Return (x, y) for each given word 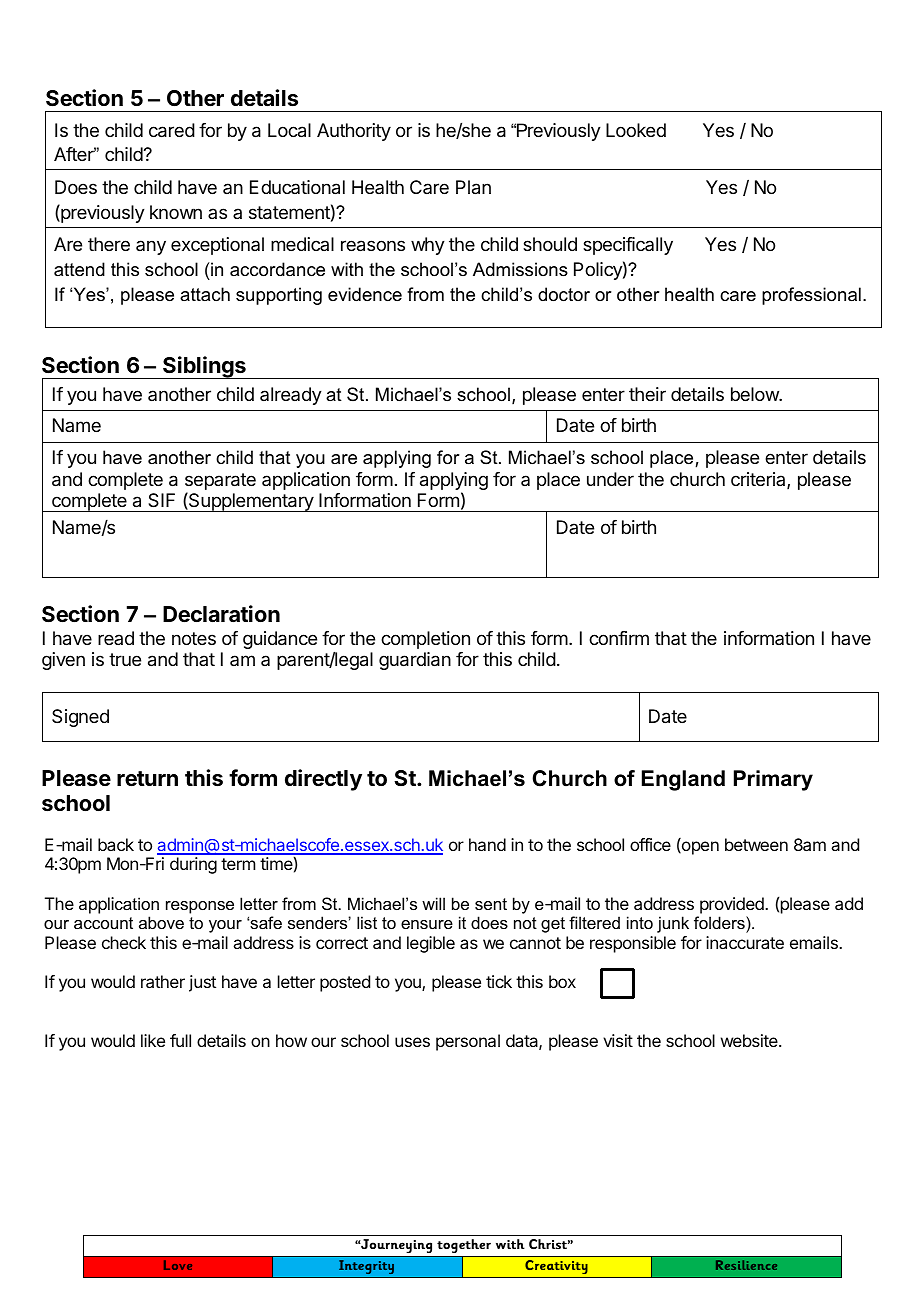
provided (733, 905)
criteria (759, 480)
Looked (636, 130)
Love (178, 1265)
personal (468, 1042)
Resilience (746, 1265)
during (193, 865)
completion (425, 640)
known (176, 212)
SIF (161, 500)
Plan (473, 187)
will (433, 903)
